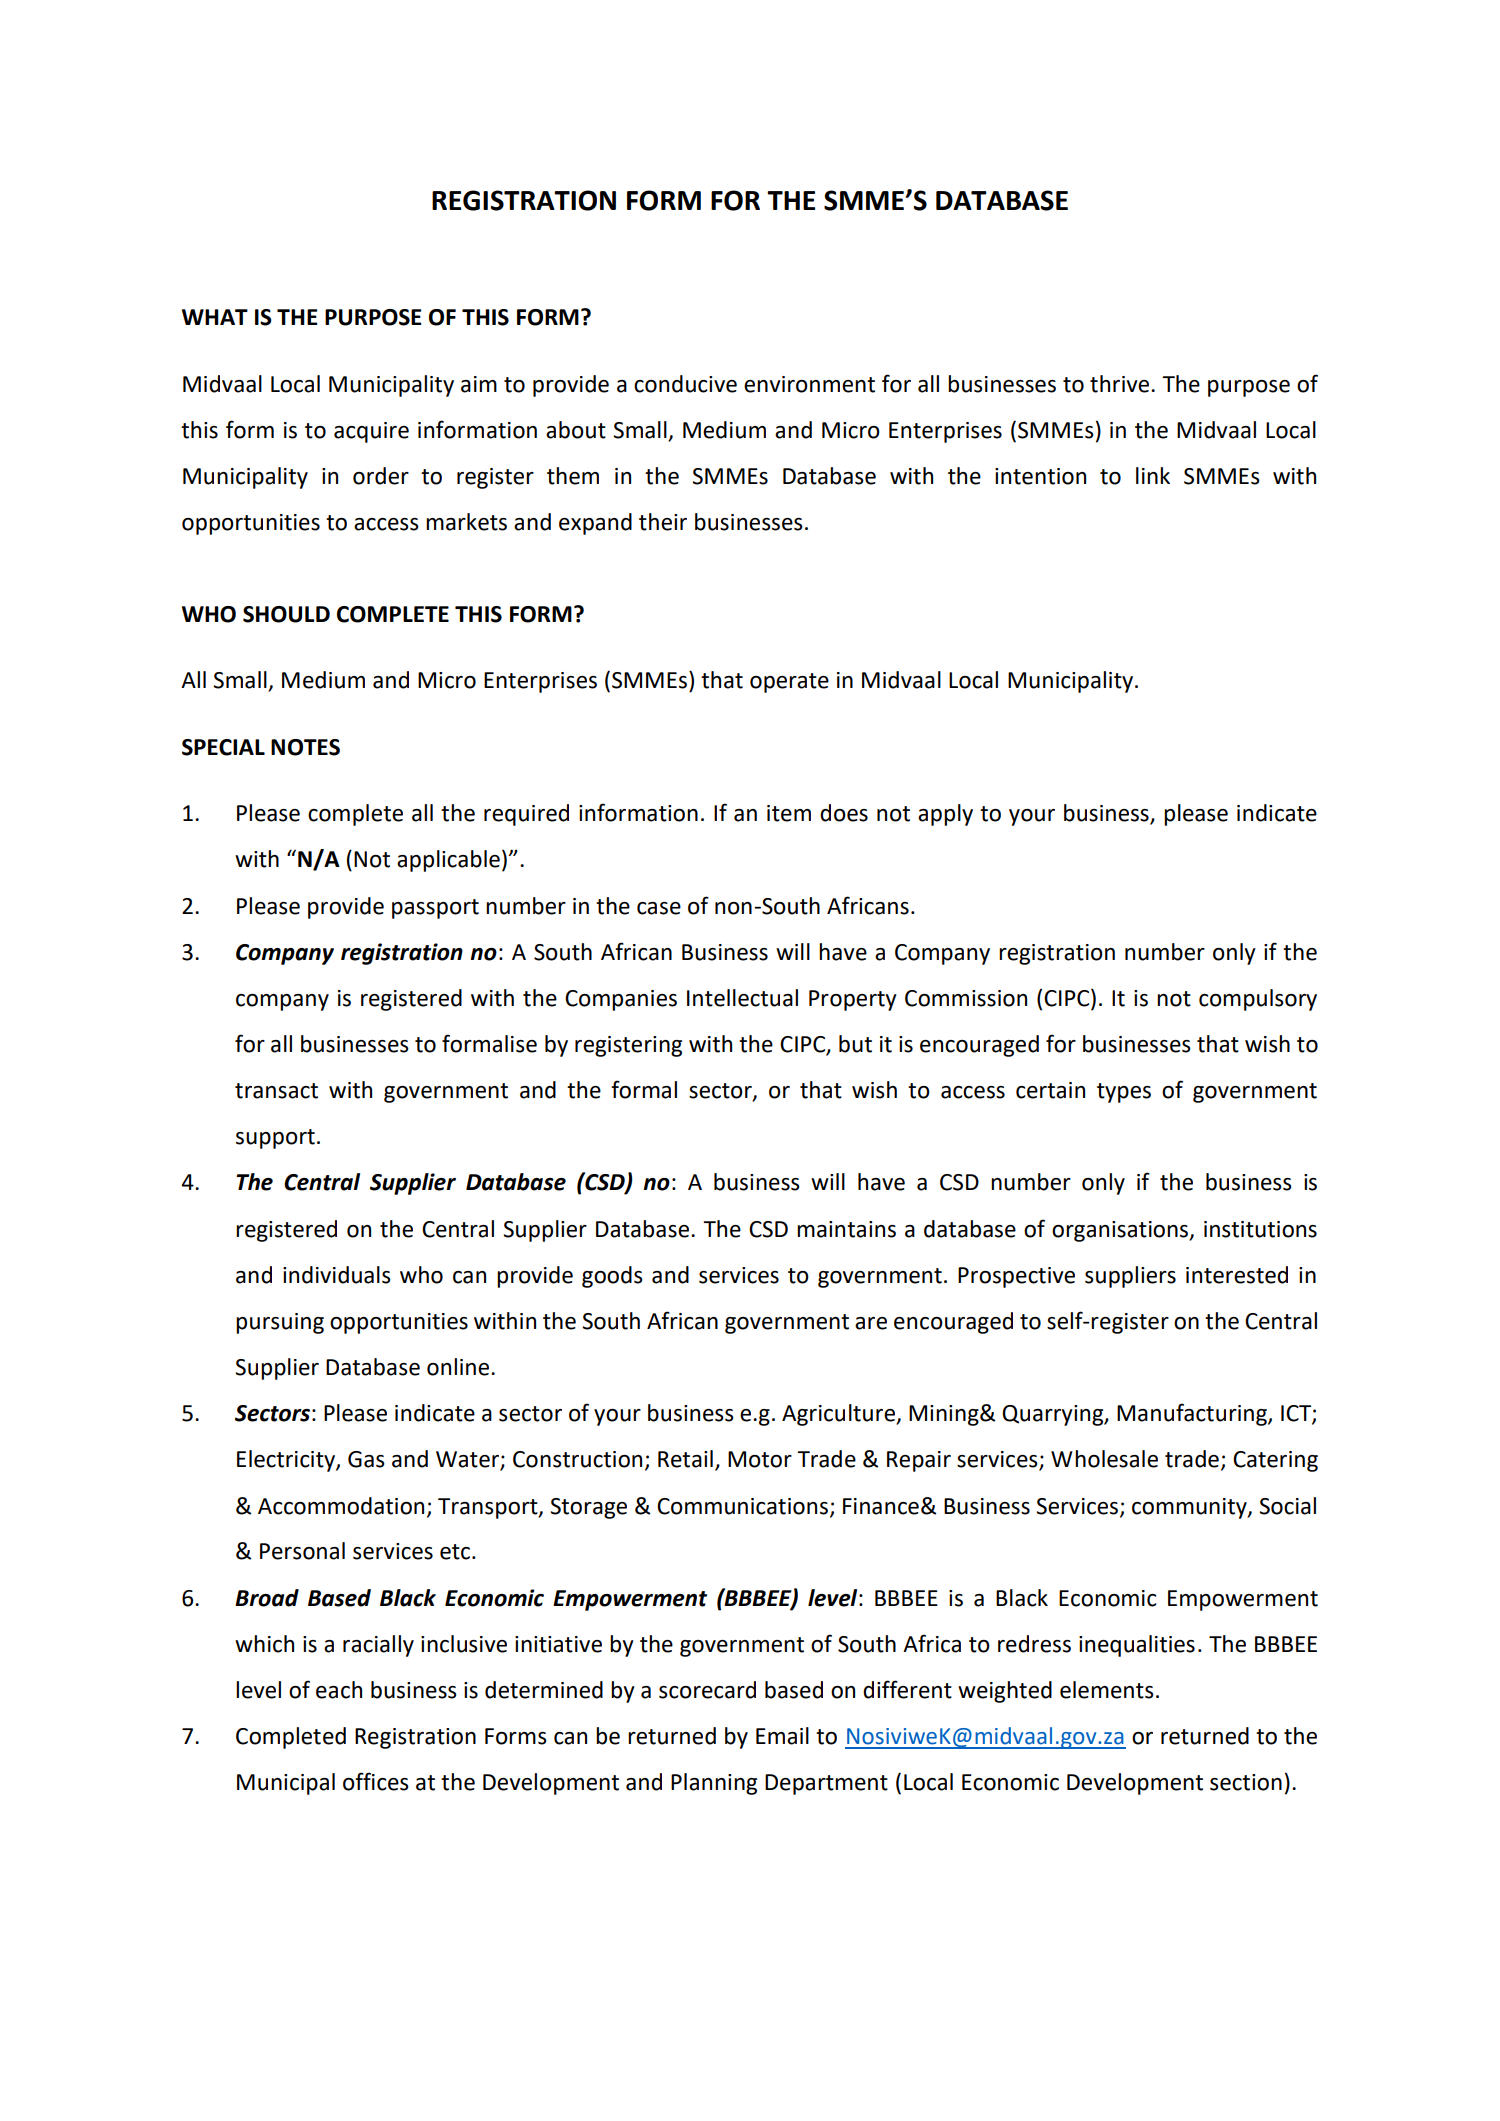 The width and height of the image is (1500, 2121). Describe the element at coordinates (1121, 384) in the image. I see `thrive` at that location.
